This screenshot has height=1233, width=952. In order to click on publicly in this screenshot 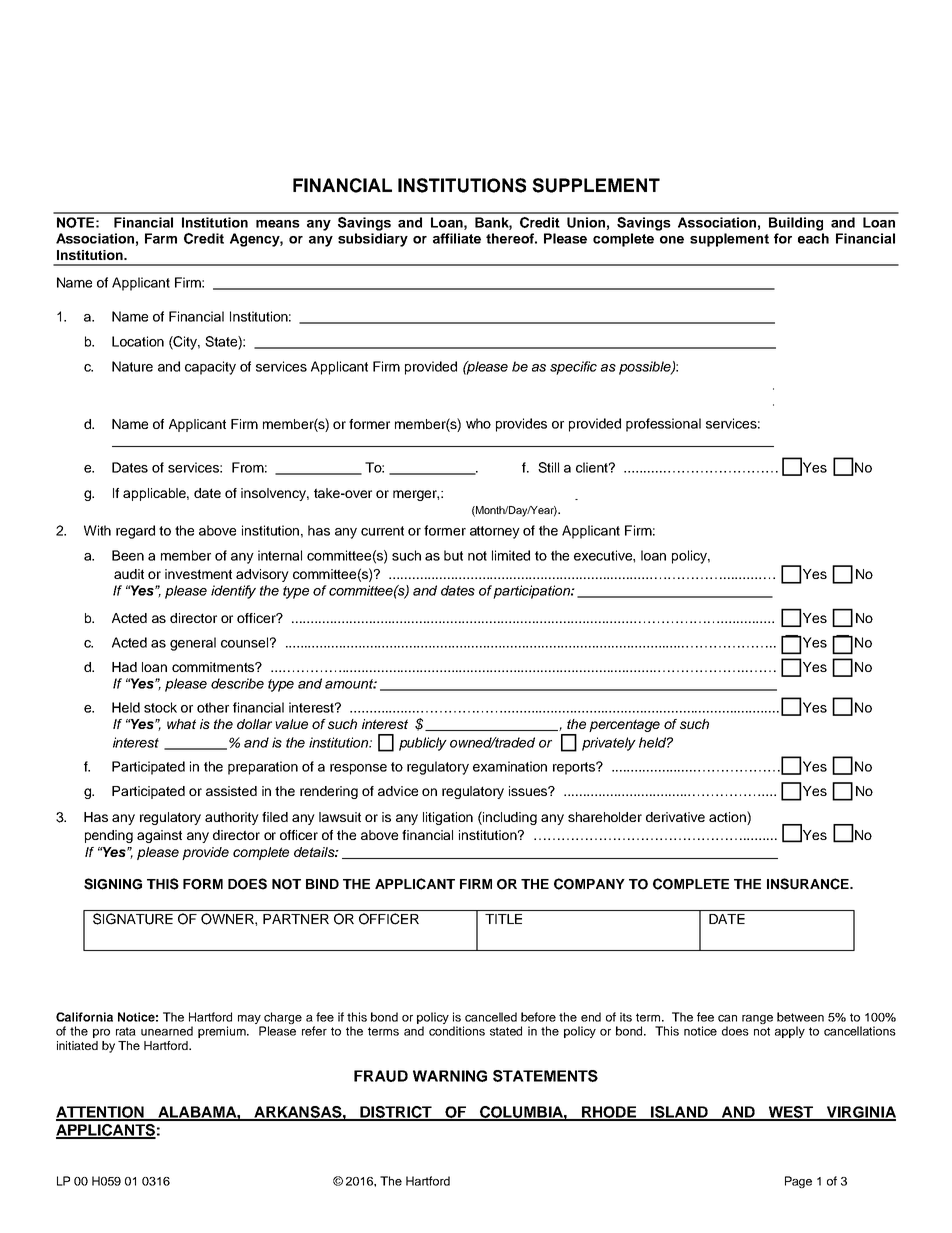, I will do `click(423, 744)`.
